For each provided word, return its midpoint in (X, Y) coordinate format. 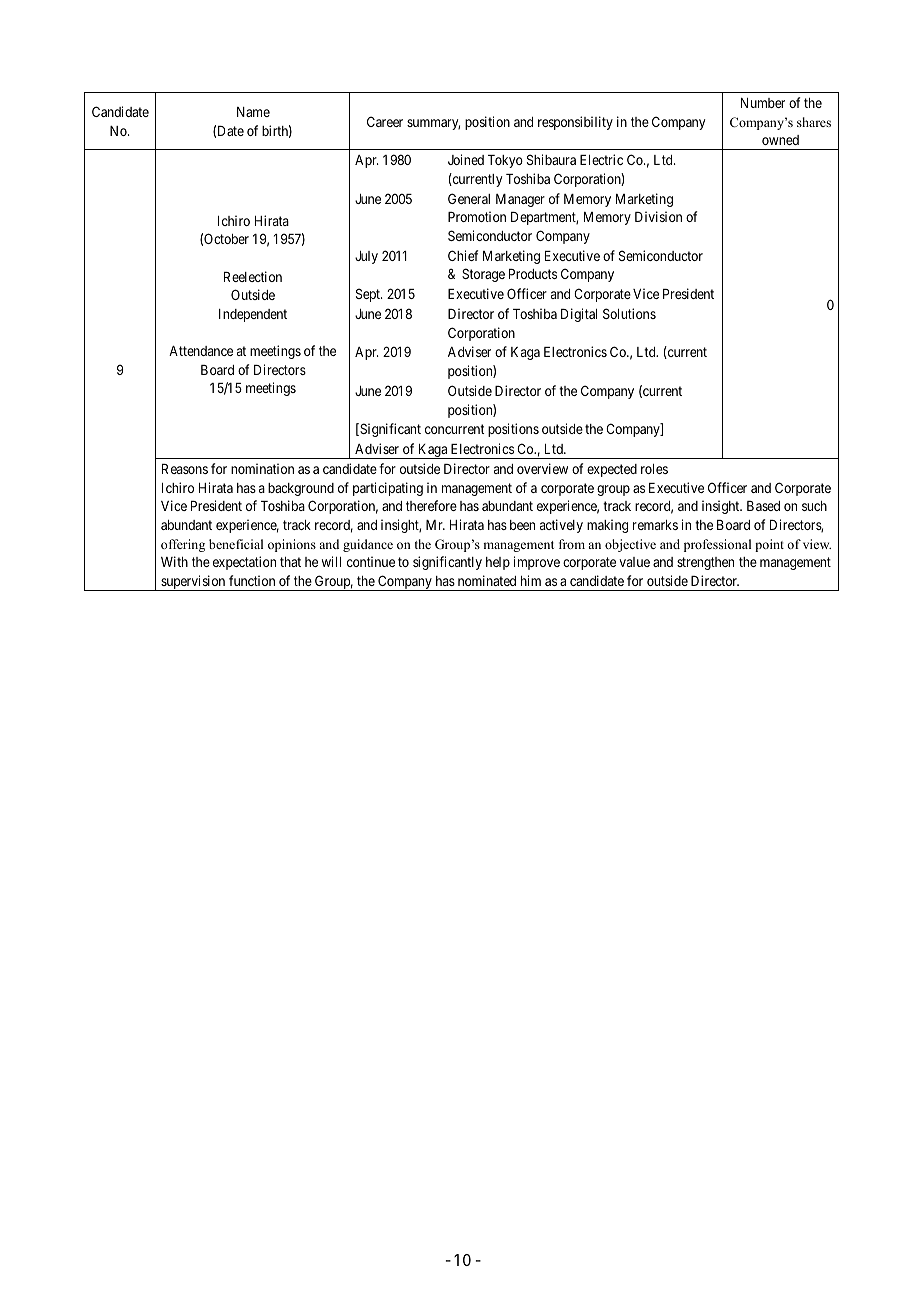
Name (253, 112)
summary (433, 124)
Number (763, 103)
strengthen (705, 563)
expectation (244, 563)
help (498, 563)
